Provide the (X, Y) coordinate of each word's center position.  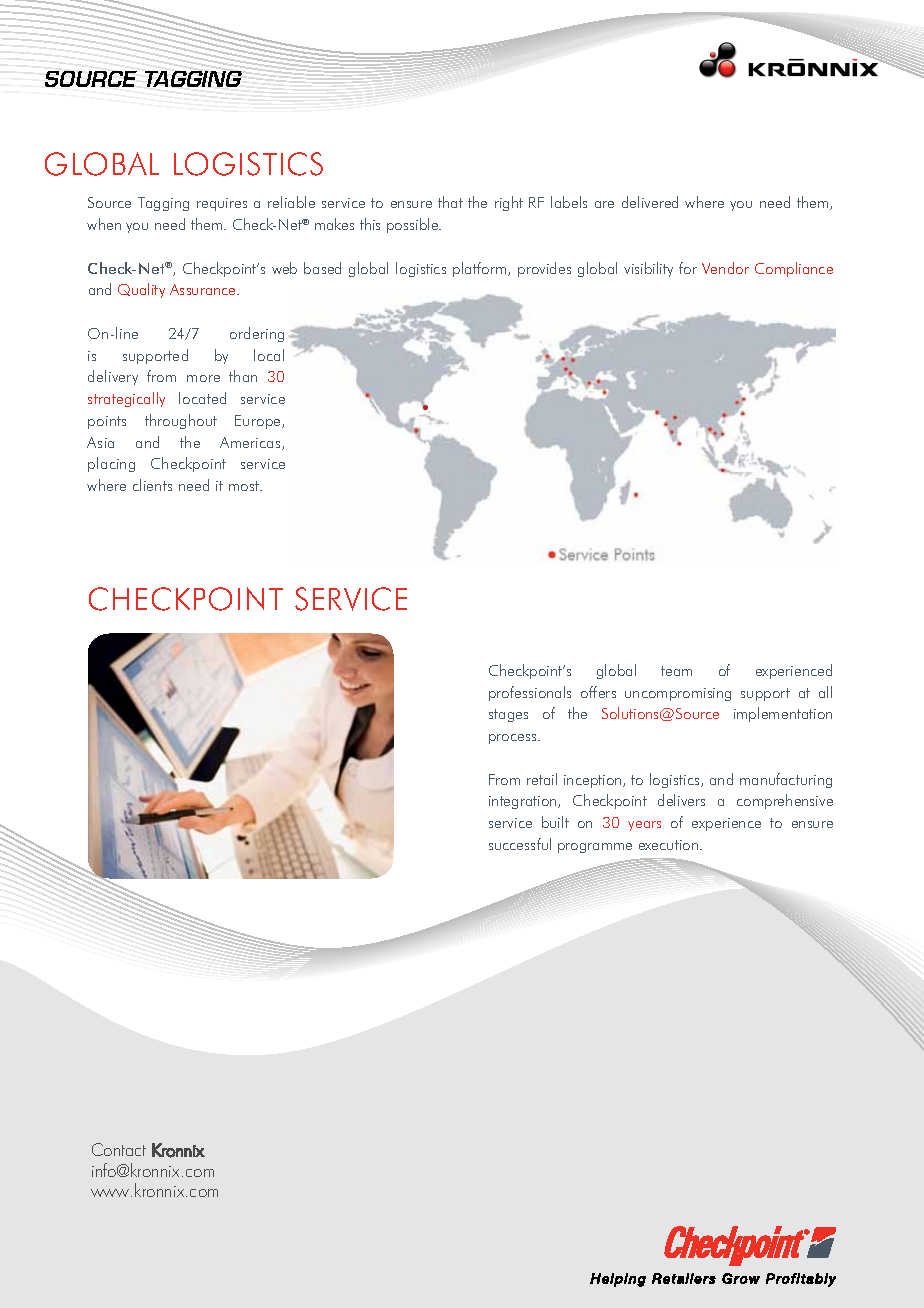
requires (222, 204)
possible (414, 225)
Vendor (725, 268)
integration (524, 802)
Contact (119, 1149)
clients (152, 485)
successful (520, 844)
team (676, 671)
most (245, 486)
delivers (681, 800)
